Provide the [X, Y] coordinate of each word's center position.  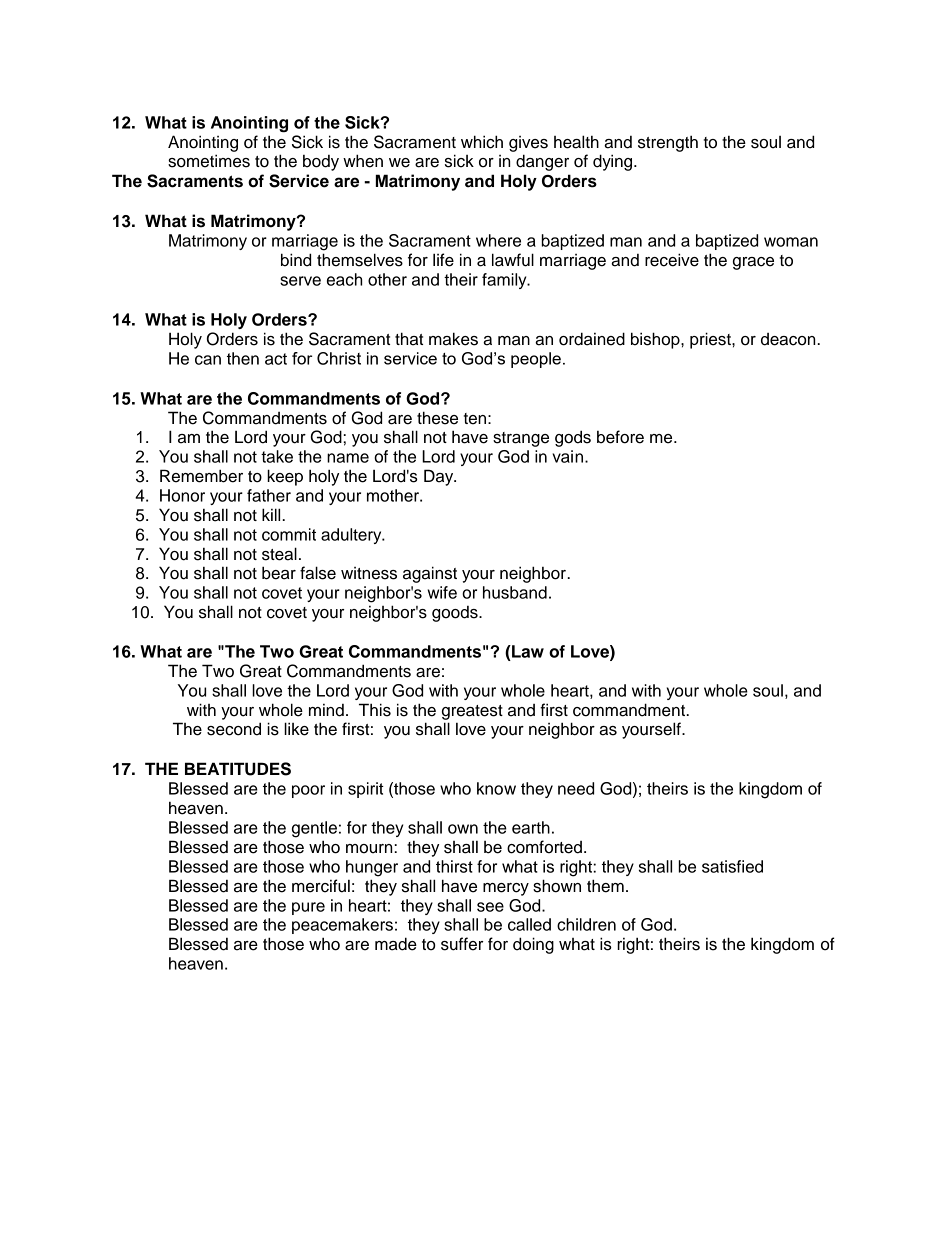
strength [668, 143]
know [496, 788]
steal [279, 554]
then [243, 358]
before [620, 437]
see [490, 907]
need [576, 788]
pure [308, 908]
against [430, 574]
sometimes [209, 161]
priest [711, 340]
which [482, 142]
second [234, 729]
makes [453, 339]
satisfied [732, 866]
